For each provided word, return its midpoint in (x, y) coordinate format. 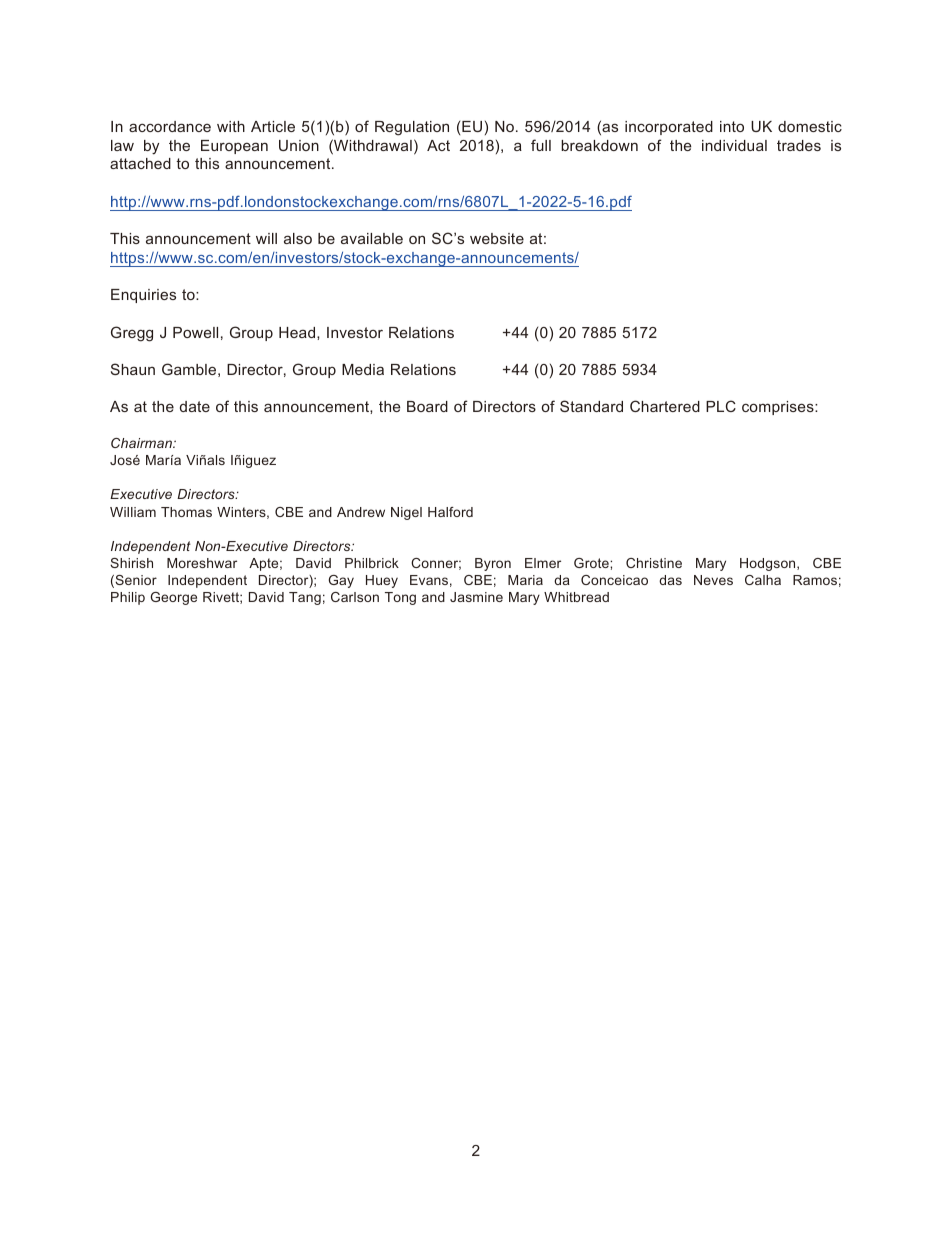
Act (438, 145)
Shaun (133, 369)
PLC (721, 406)
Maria (525, 580)
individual (734, 145)
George (174, 598)
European (234, 147)
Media (363, 369)
